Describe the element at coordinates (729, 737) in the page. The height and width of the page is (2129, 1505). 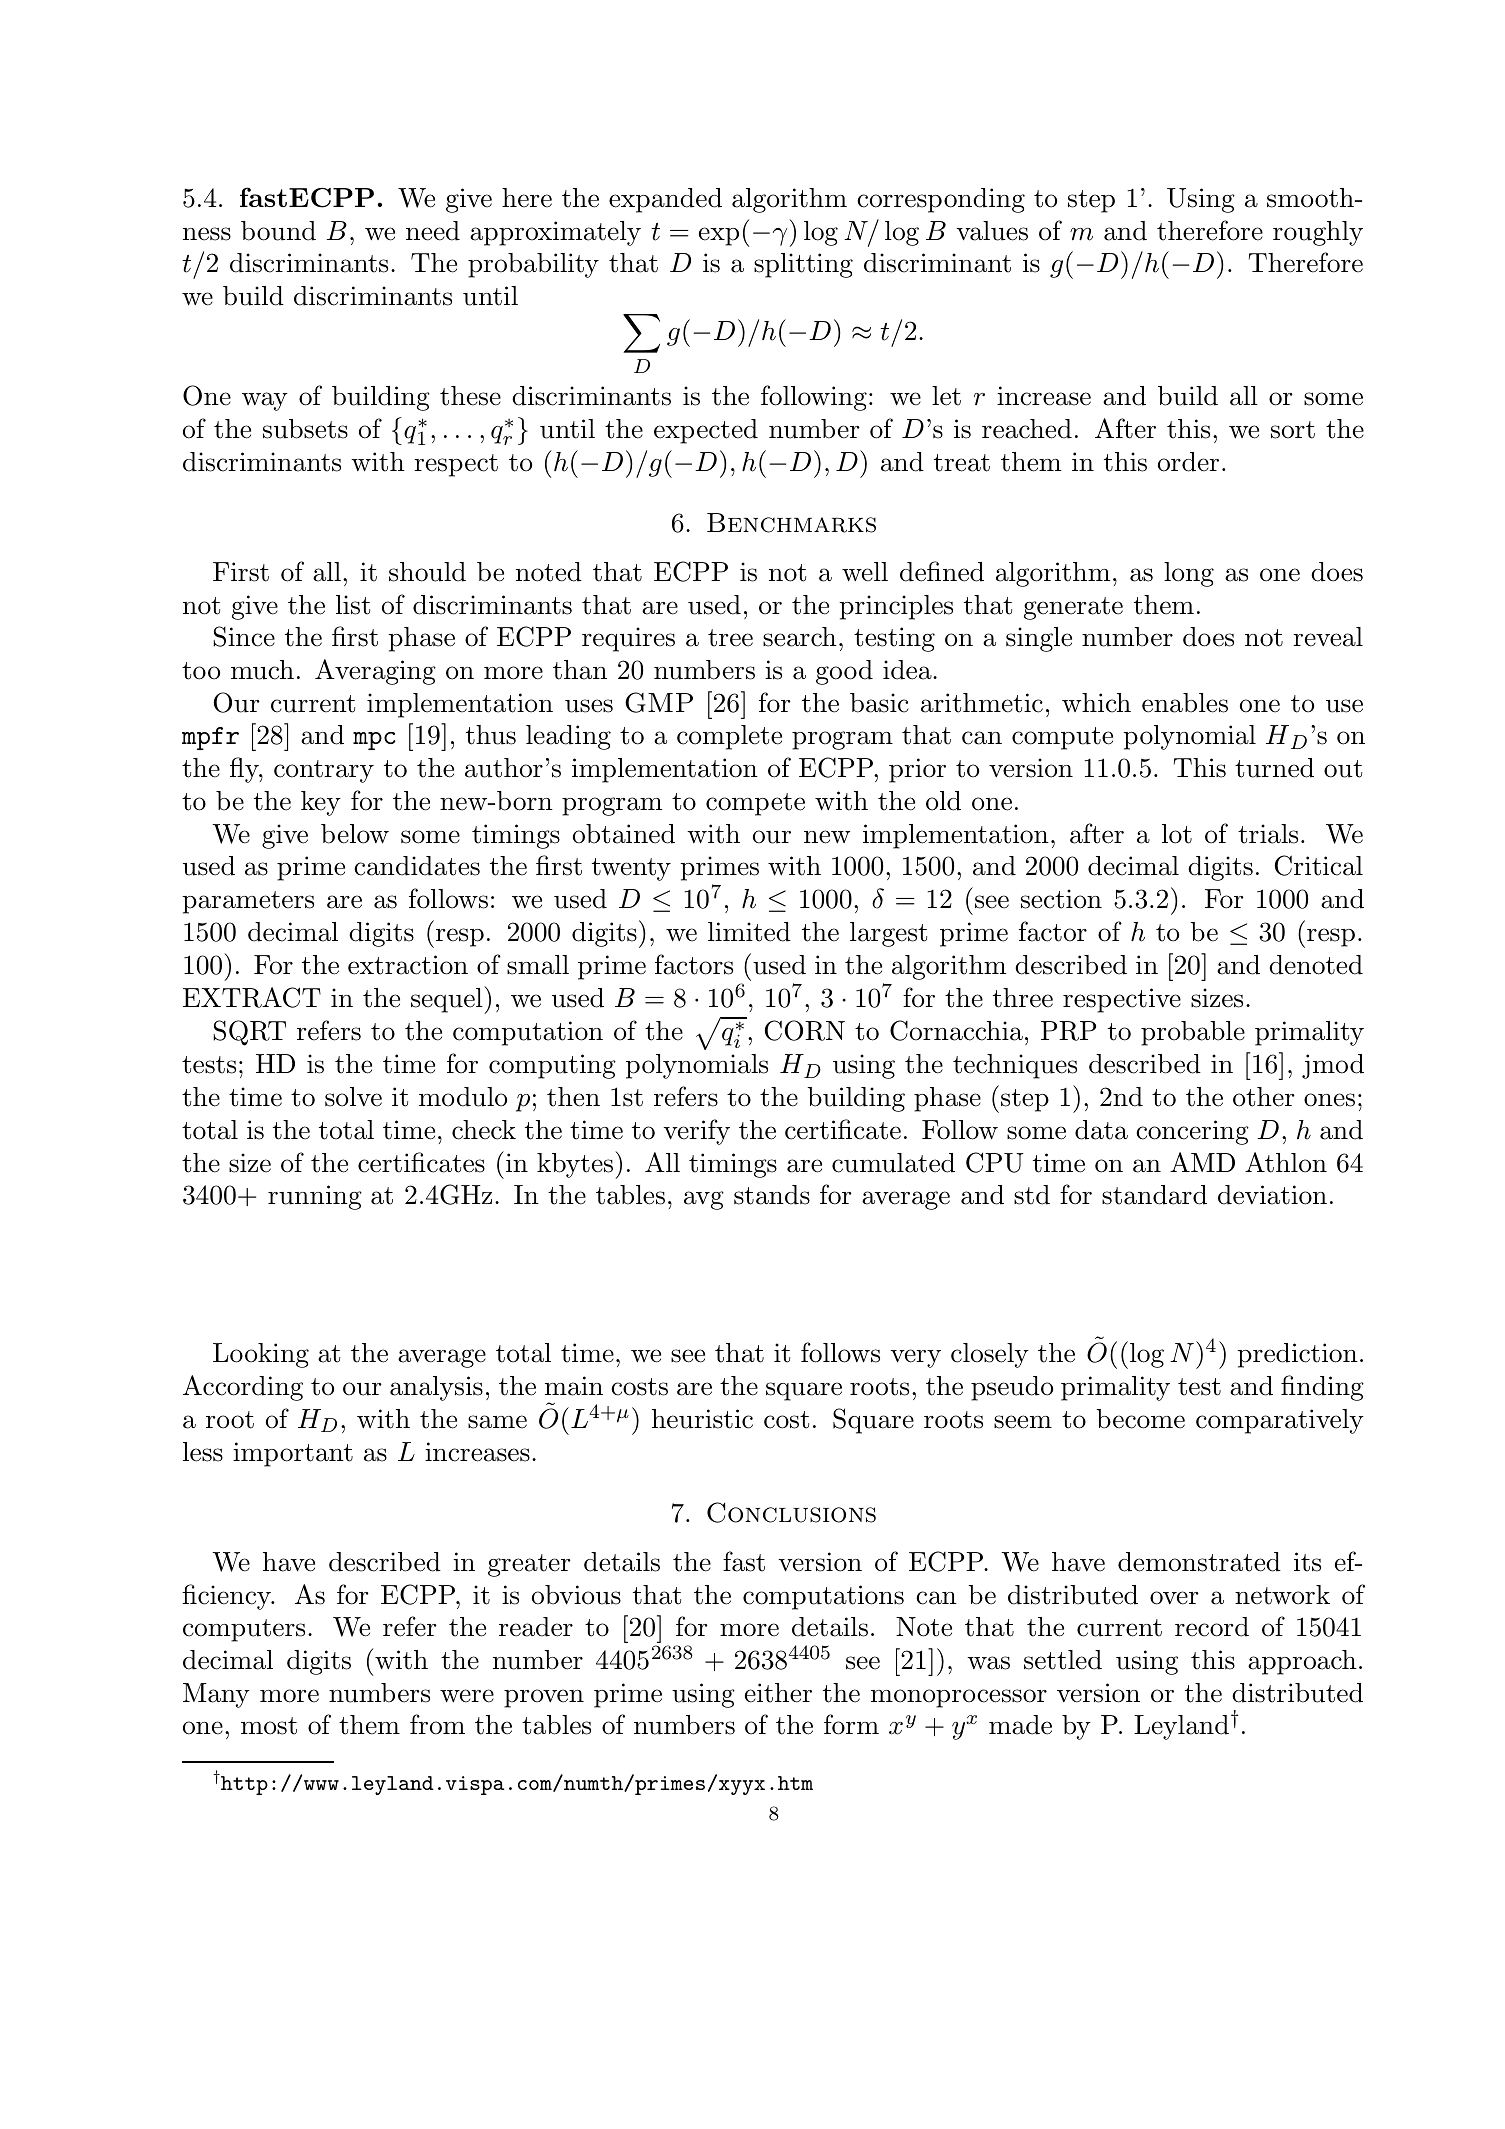
I see `complete` at that location.
